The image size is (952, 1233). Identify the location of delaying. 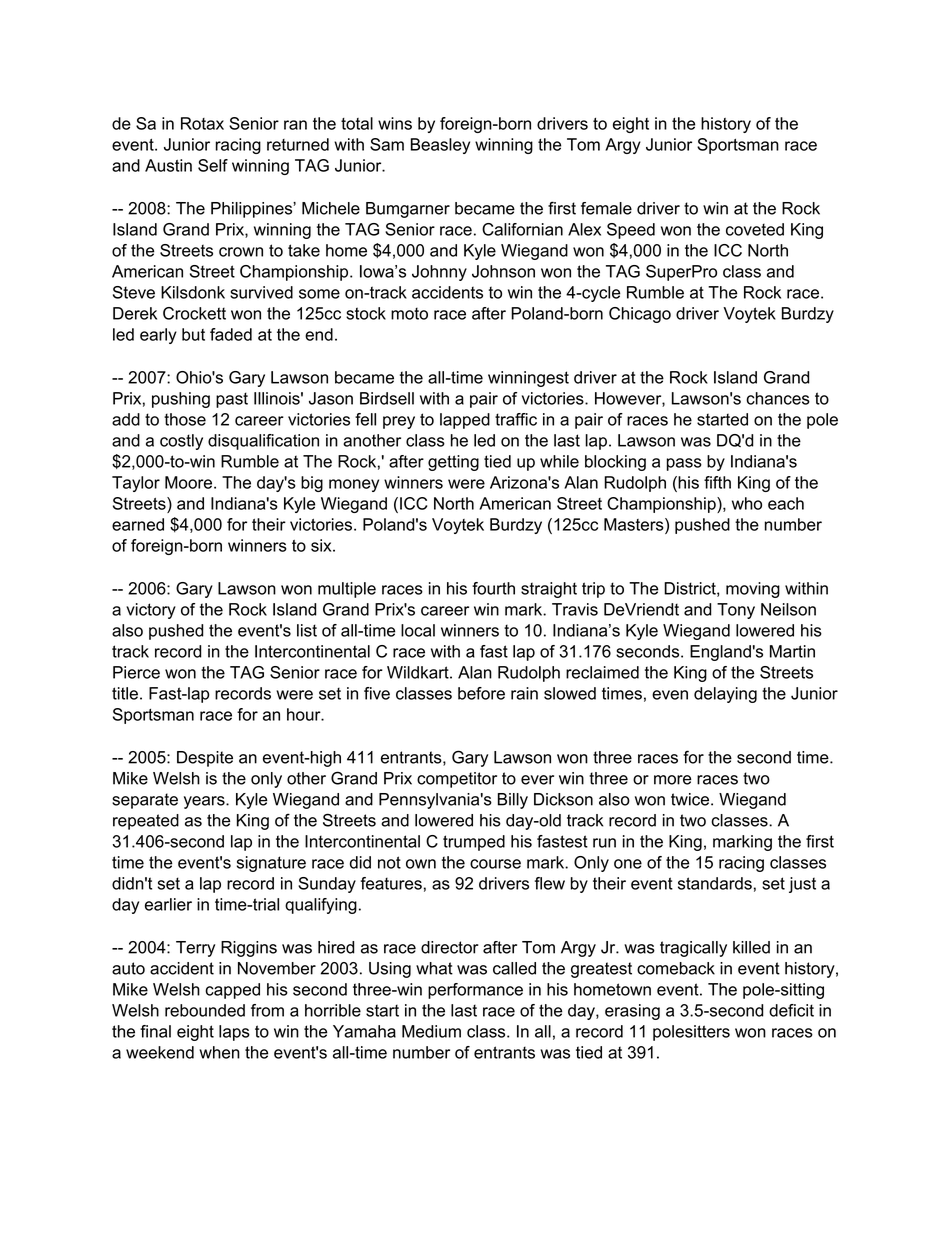
(725, 695).
